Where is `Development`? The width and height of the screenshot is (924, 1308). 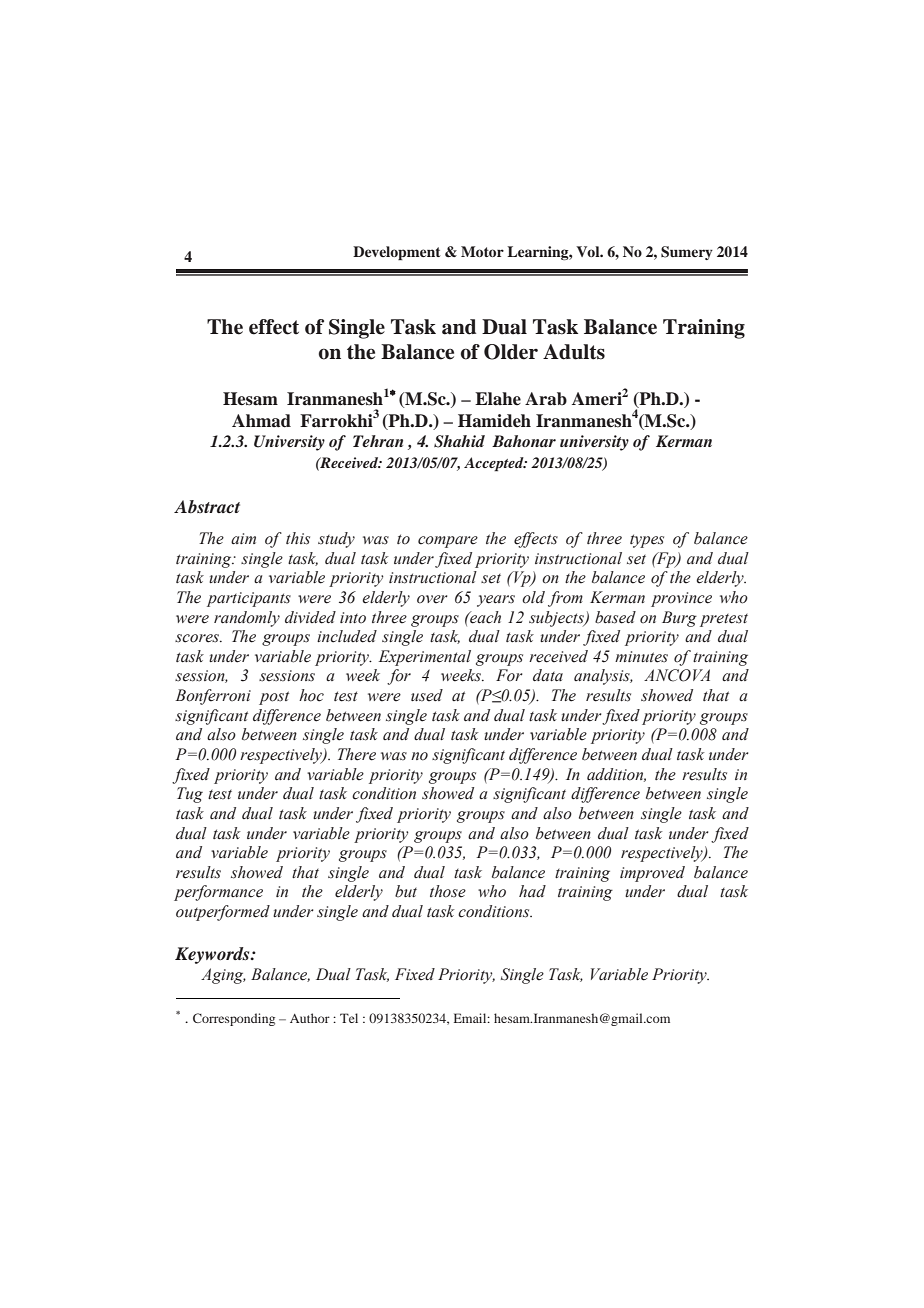
Development is located at coordinates (397, 253).
